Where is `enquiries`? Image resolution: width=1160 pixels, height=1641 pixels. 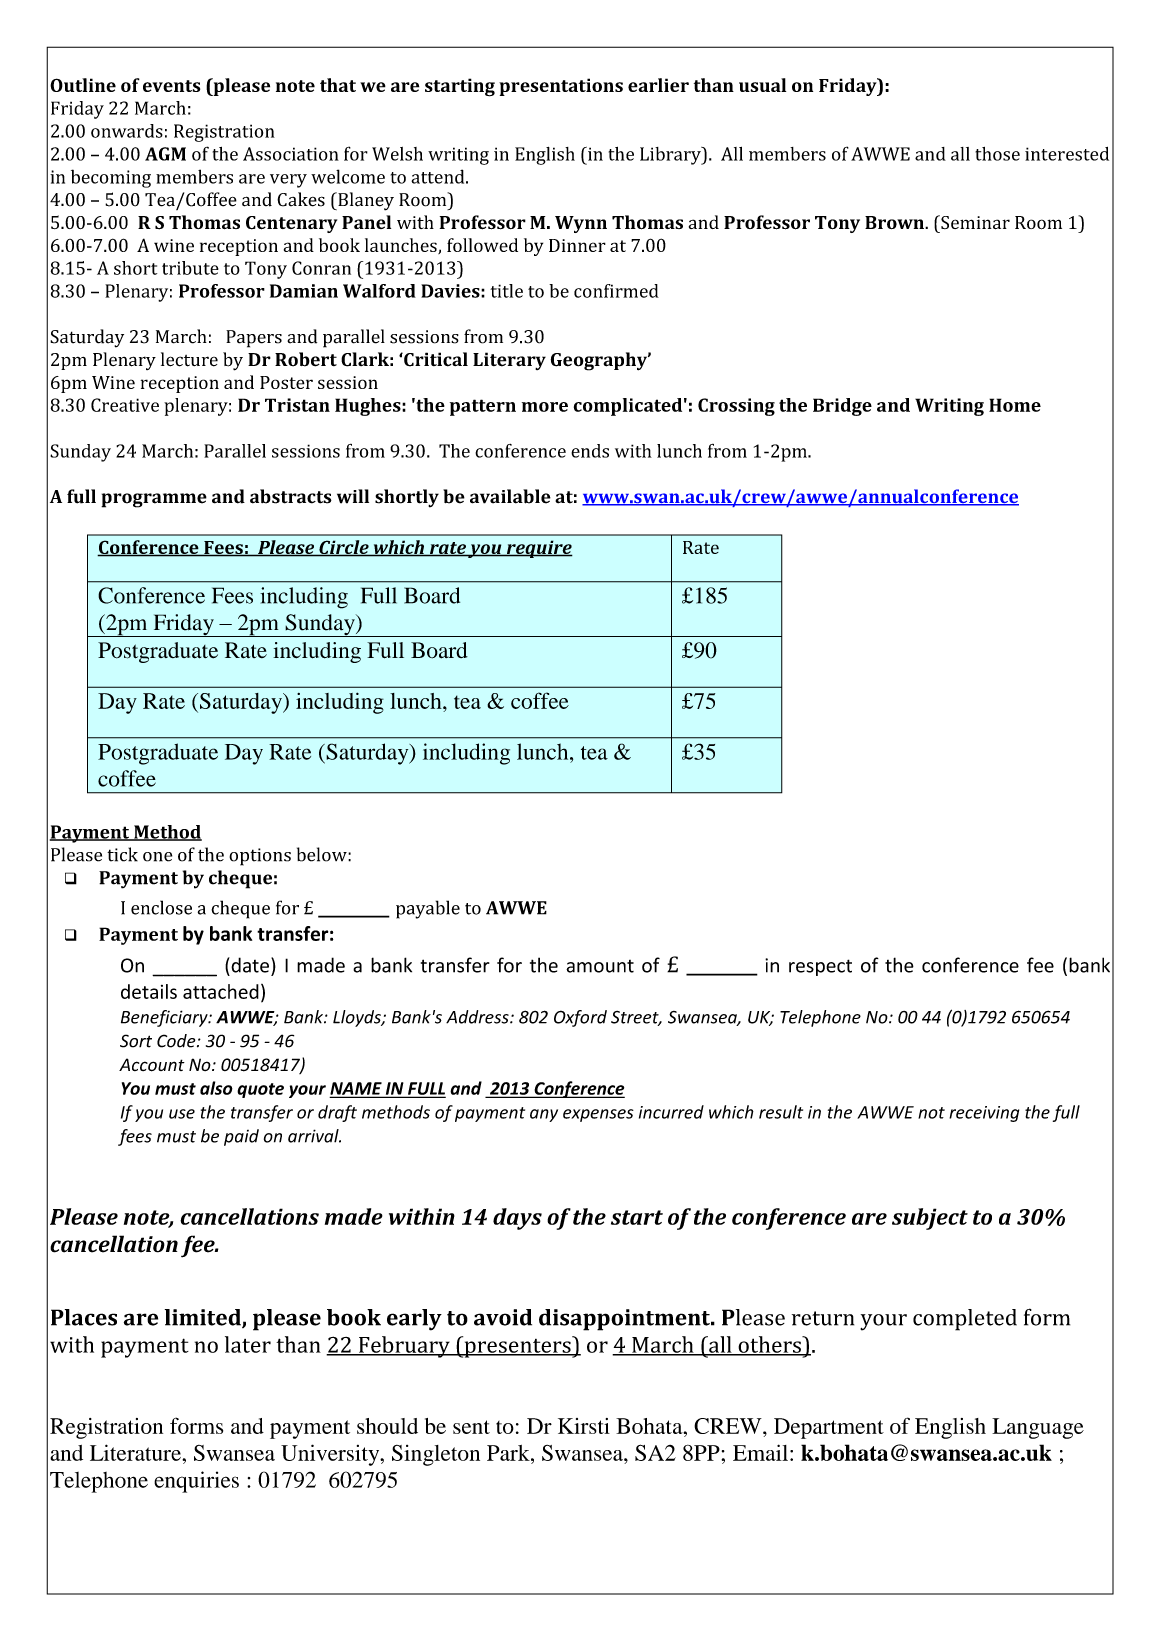
enquiries is located at coordinates (196, 1482).
